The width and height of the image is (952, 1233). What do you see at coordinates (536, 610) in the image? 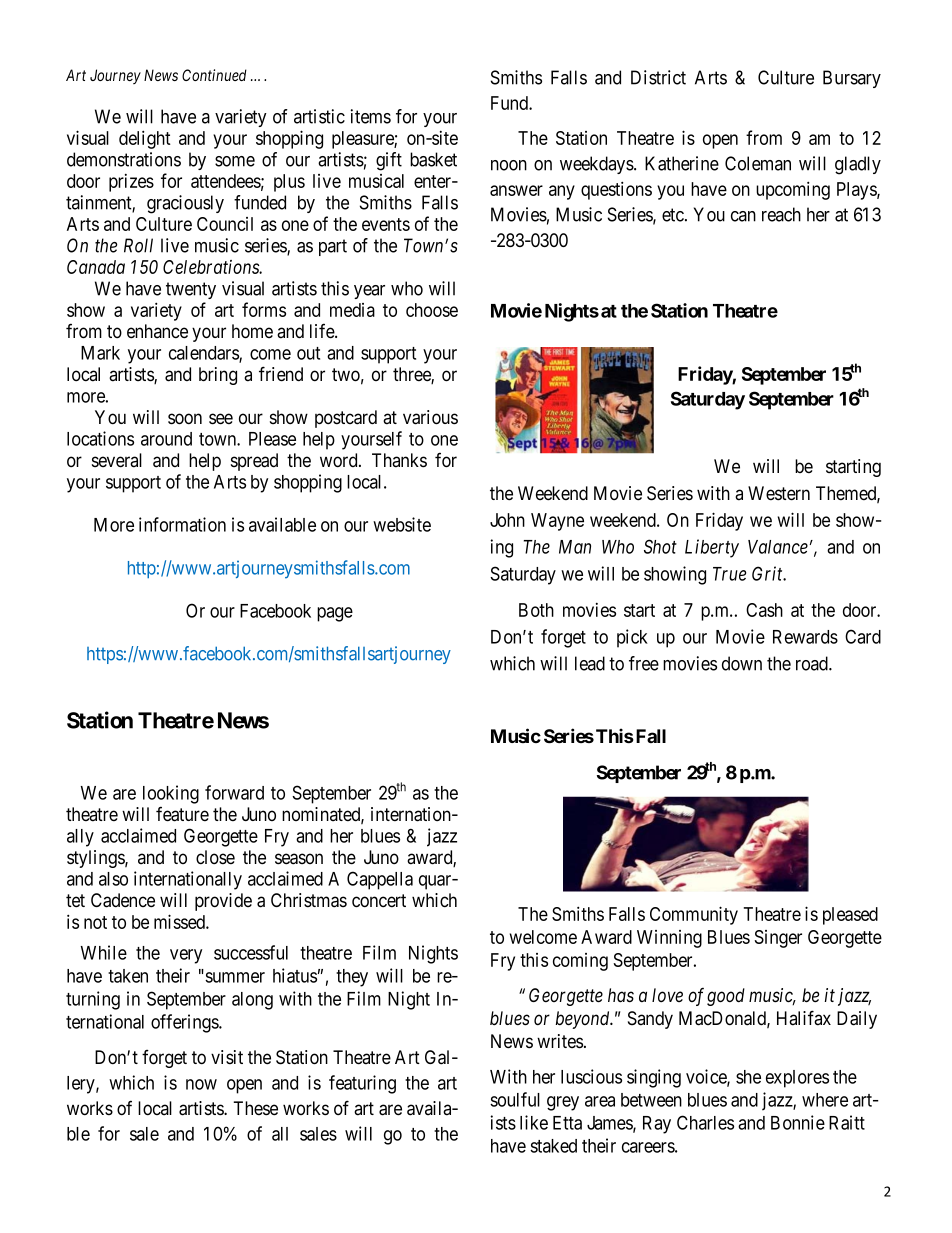
I see `Both` at bounding box center [536, 610].
